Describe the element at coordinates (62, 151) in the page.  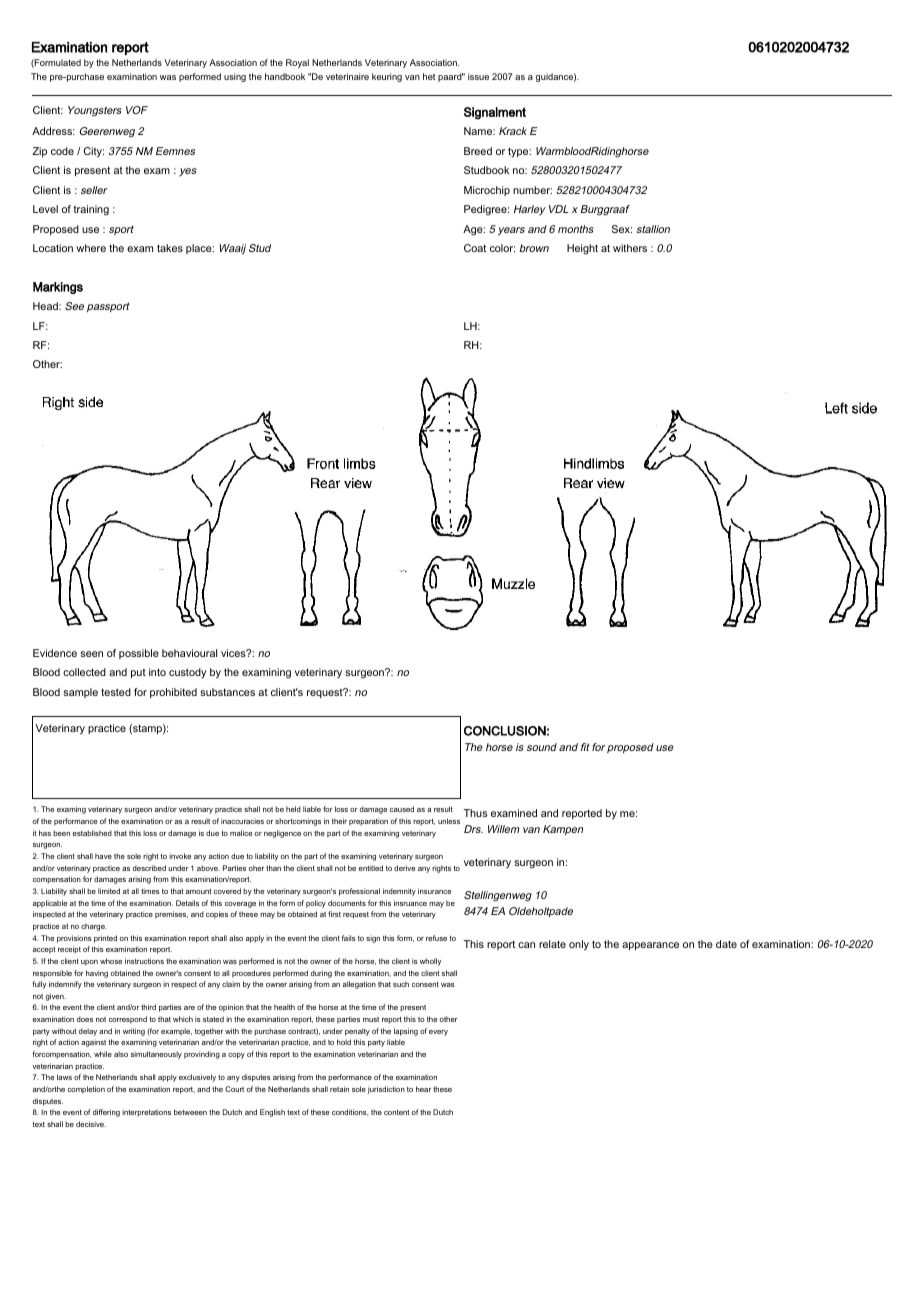
I see `code` at that location.
